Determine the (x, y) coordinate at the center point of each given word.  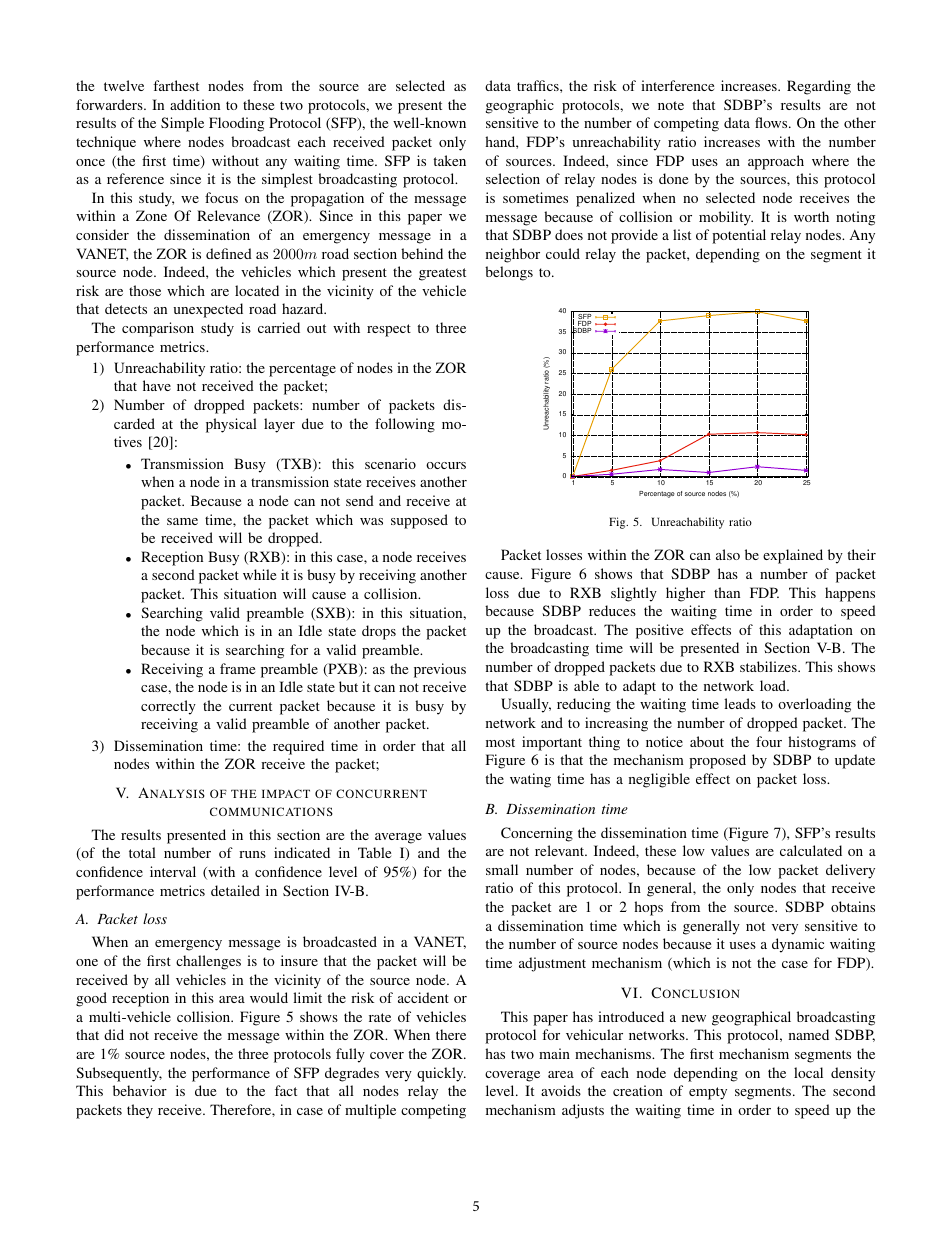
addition (195, 104)
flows (772, 122)
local (808, 1072)
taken (449, 160)
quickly (441, 1074)
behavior (140, 1090)
